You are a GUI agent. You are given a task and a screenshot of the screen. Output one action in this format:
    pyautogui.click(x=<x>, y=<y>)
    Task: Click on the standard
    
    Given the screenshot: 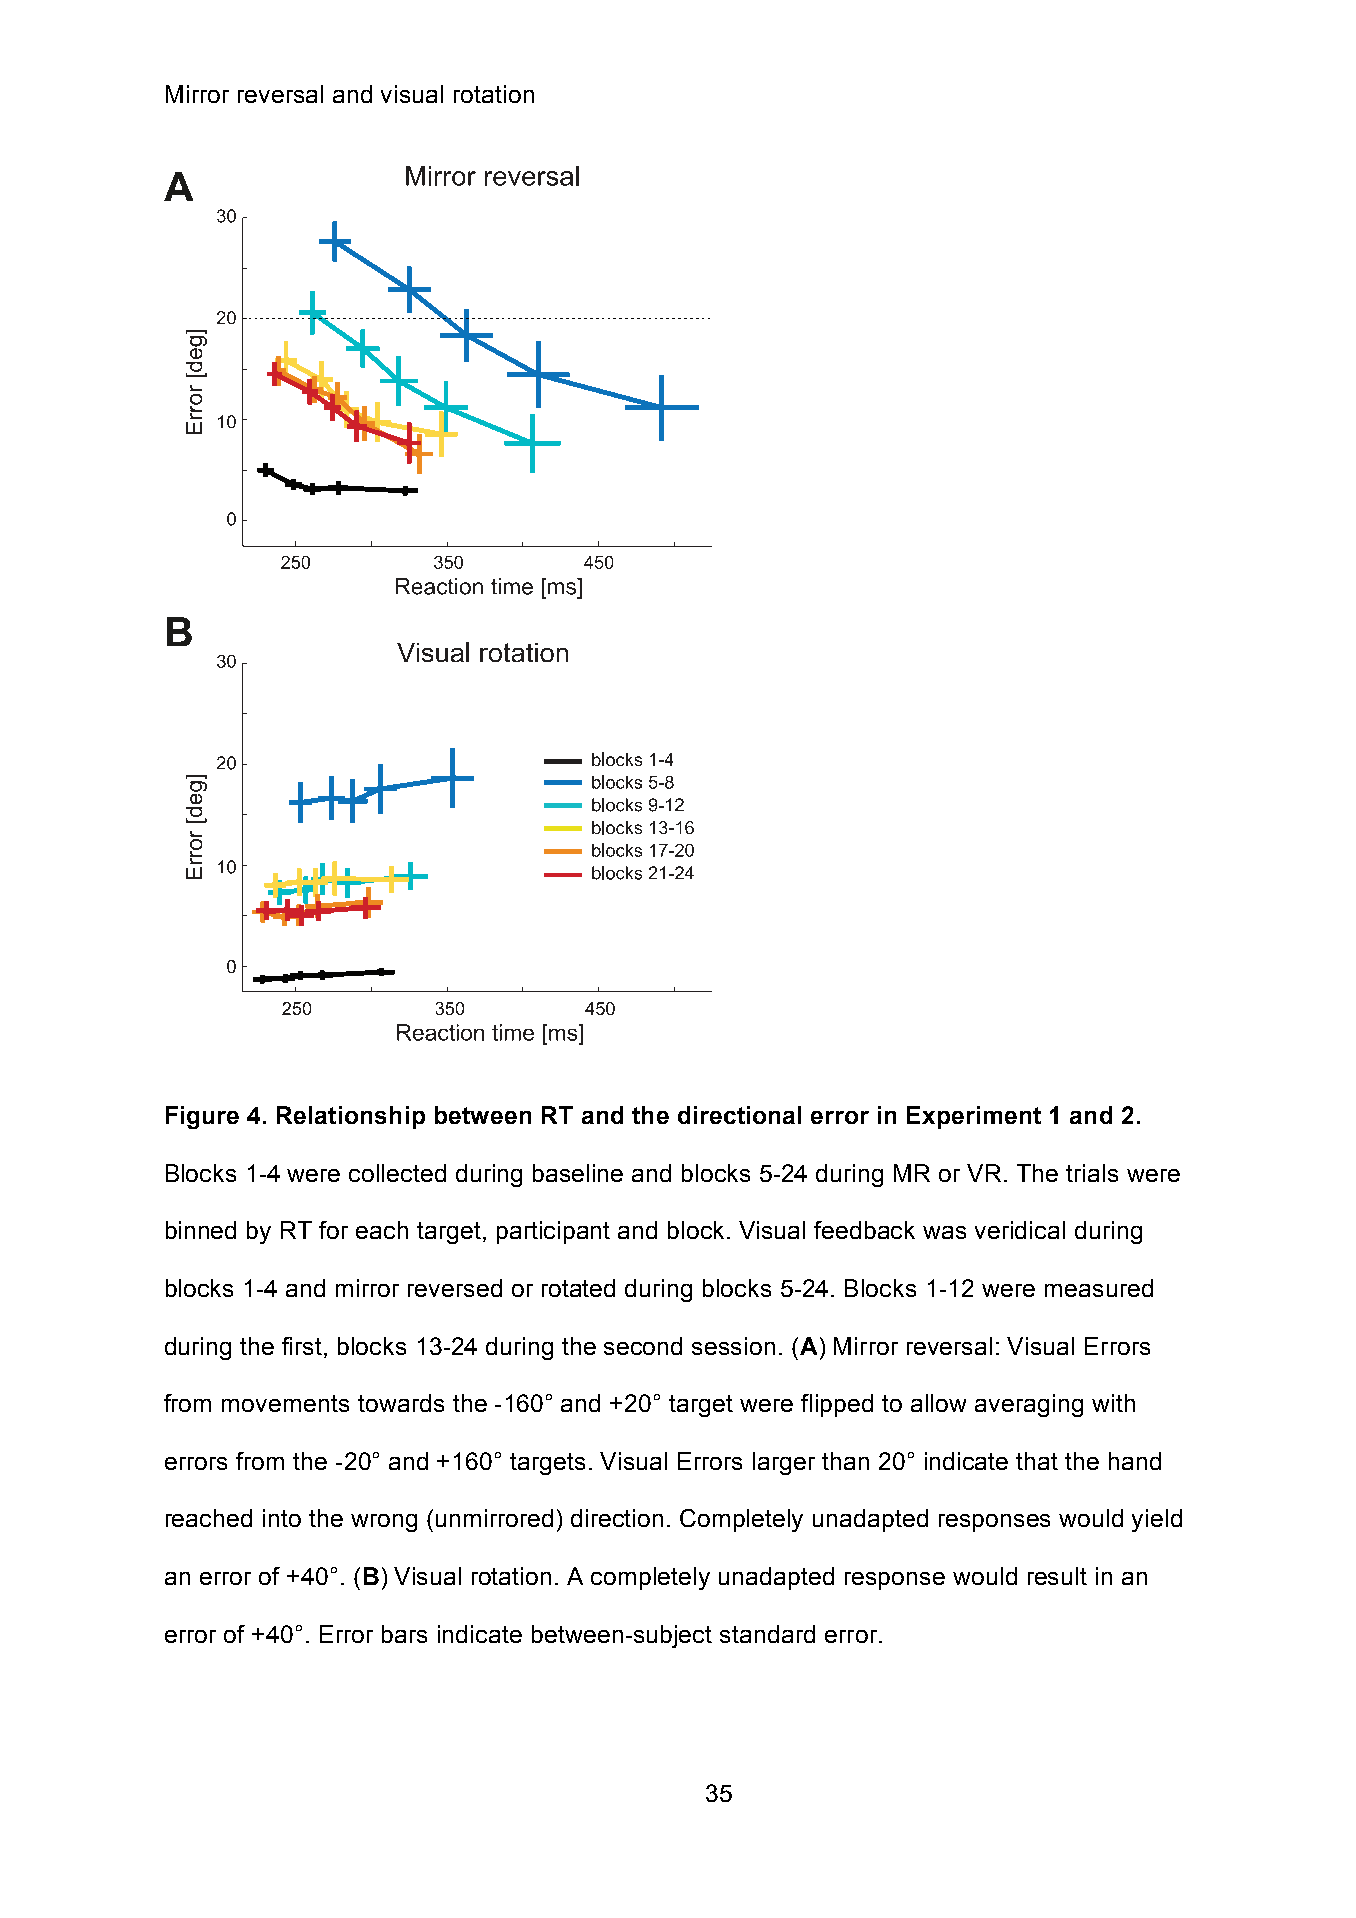 What is the action you would take?
    pyautogui.click(x=767, y=1634)
